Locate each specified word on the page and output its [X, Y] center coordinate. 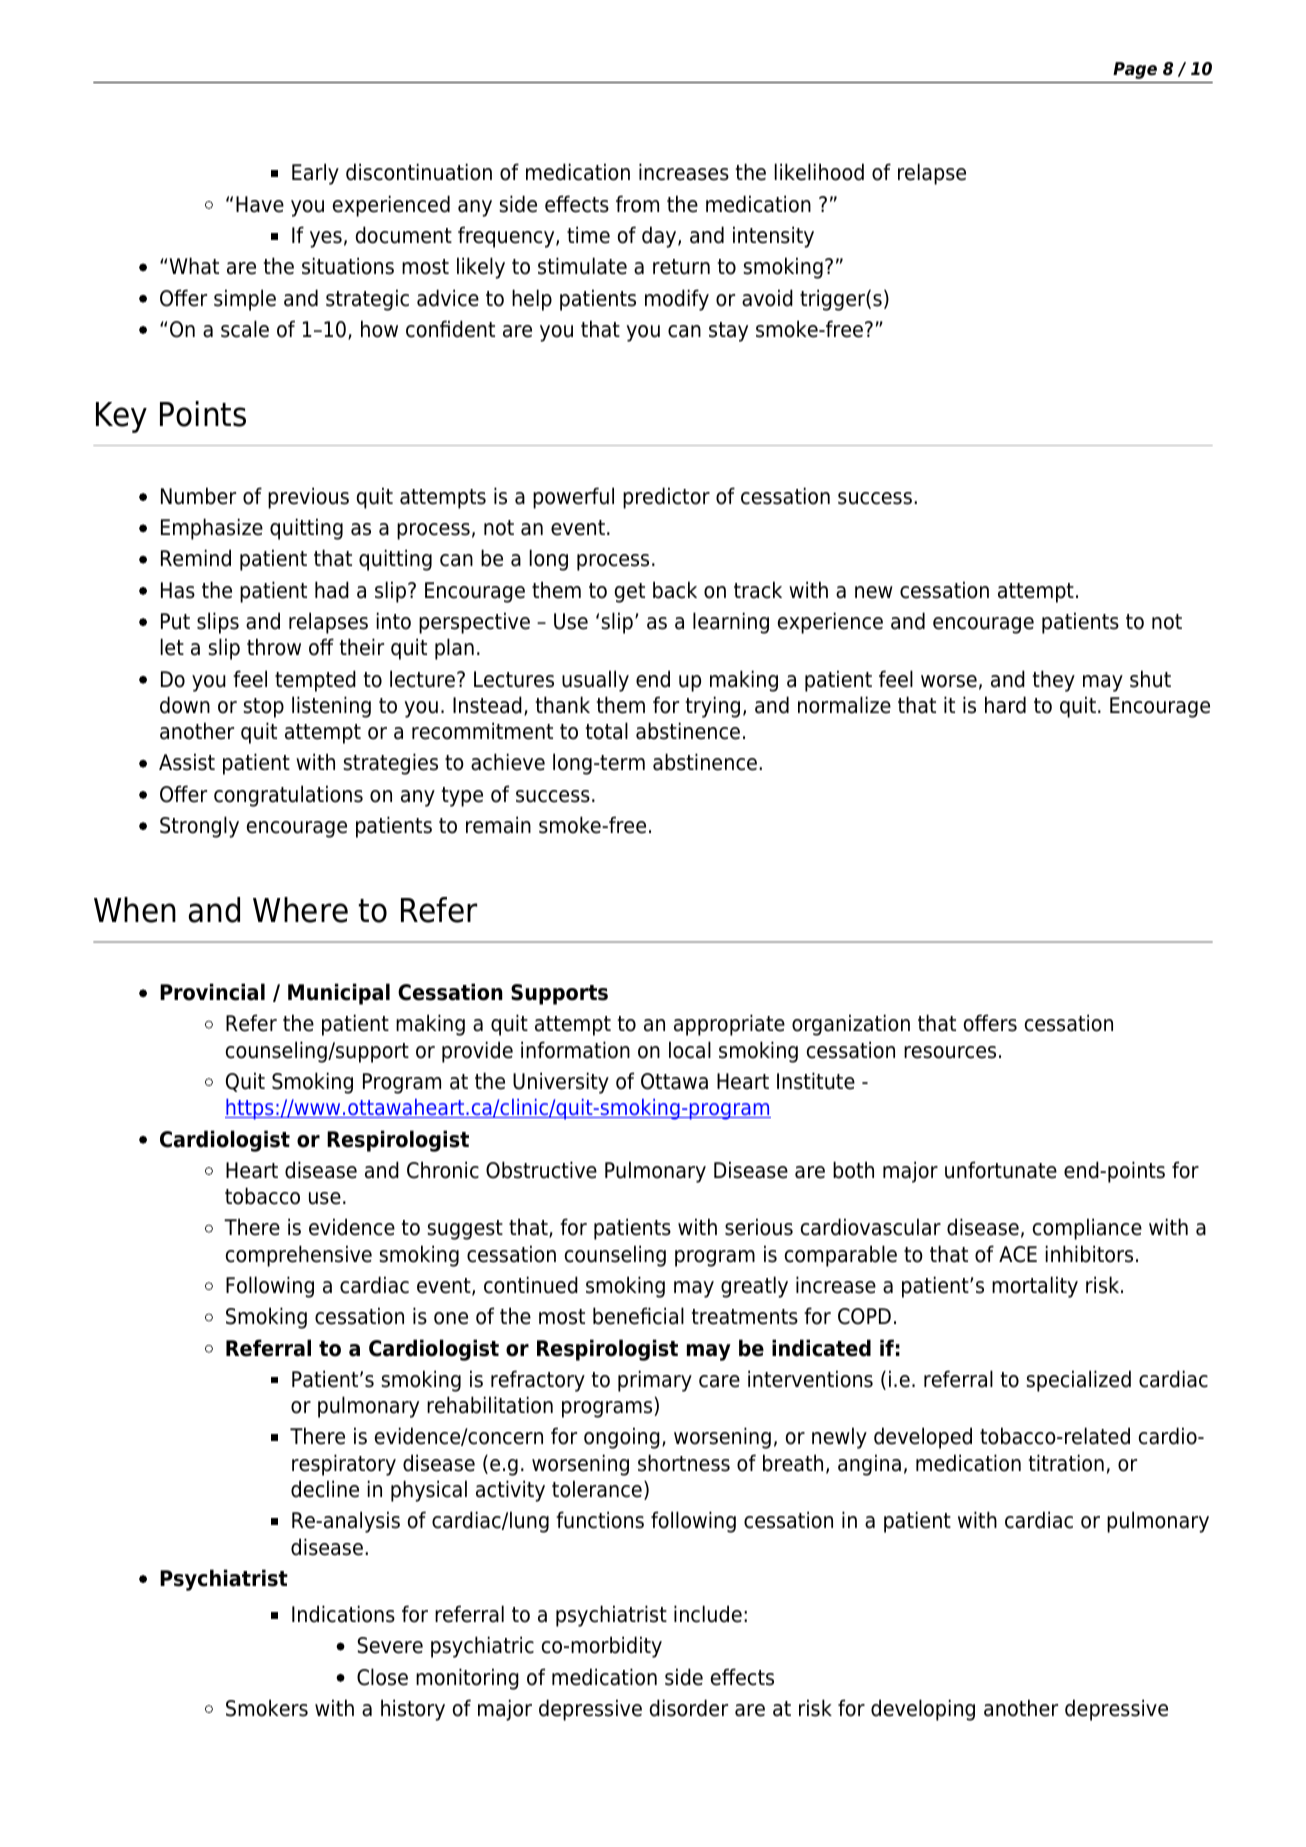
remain [498, 825]
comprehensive [299, 1256]
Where [300, 910]
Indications [343, 1614]
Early [315, 174]
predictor [666, 498]
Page [1135, 70]
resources [950, 1052]
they [1054, 681]
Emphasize [212, 529]
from [637, 204]
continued [531, 1285]
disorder [689, 1708]
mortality [1035, 1287]
